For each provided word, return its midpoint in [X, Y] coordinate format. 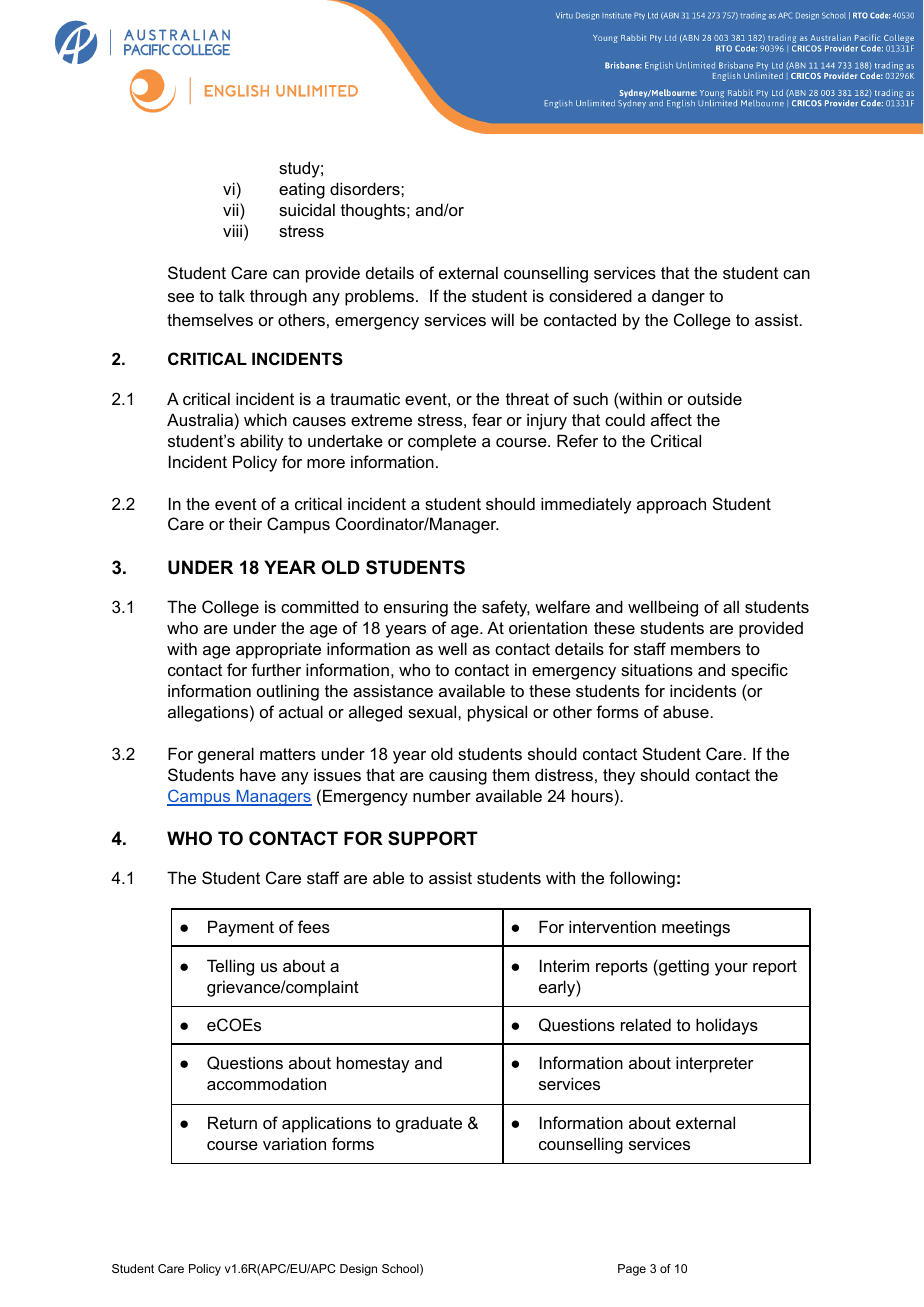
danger [678, 298]
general [226, 755]
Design [358, 1270]
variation [294, 1143]
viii [232, 230]
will [502, 319]
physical [497, 713]
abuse [687, 711]
